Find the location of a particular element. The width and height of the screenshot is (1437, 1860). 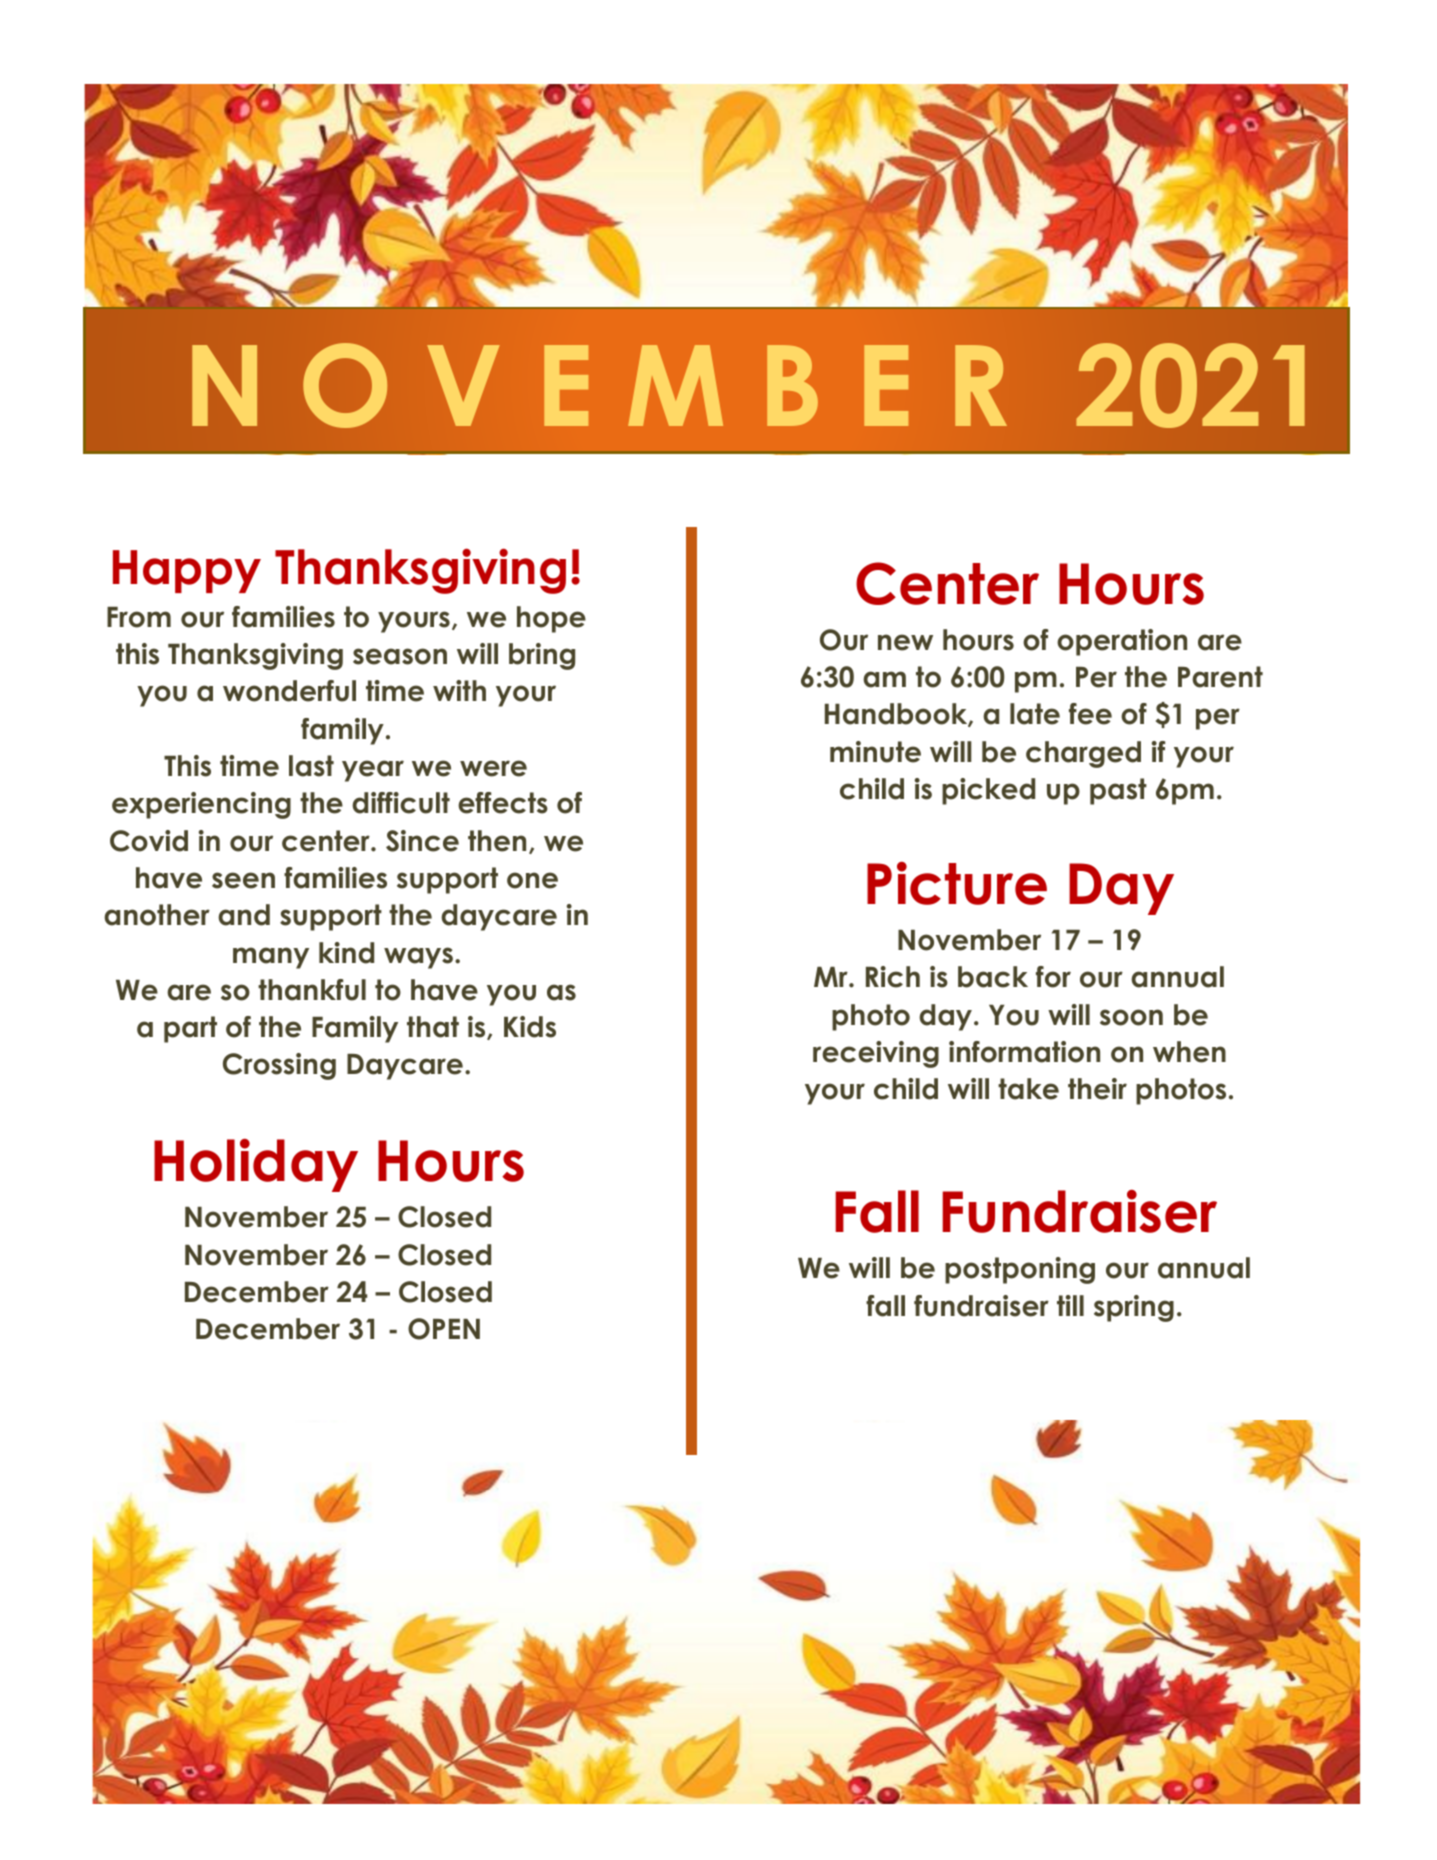

charged is located at coordinates (1083, 754).
